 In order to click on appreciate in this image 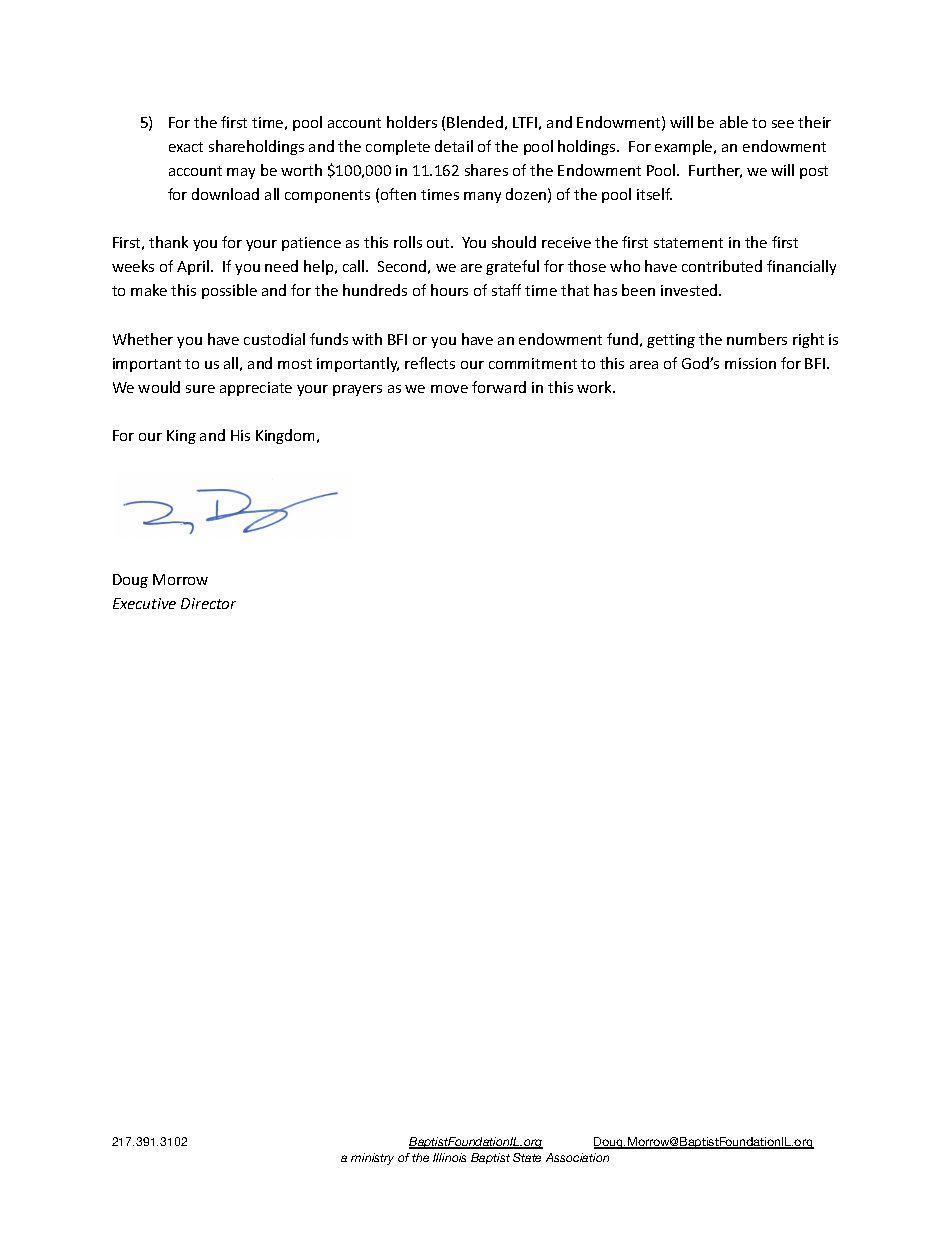, I will do `click(256, 389)`.
